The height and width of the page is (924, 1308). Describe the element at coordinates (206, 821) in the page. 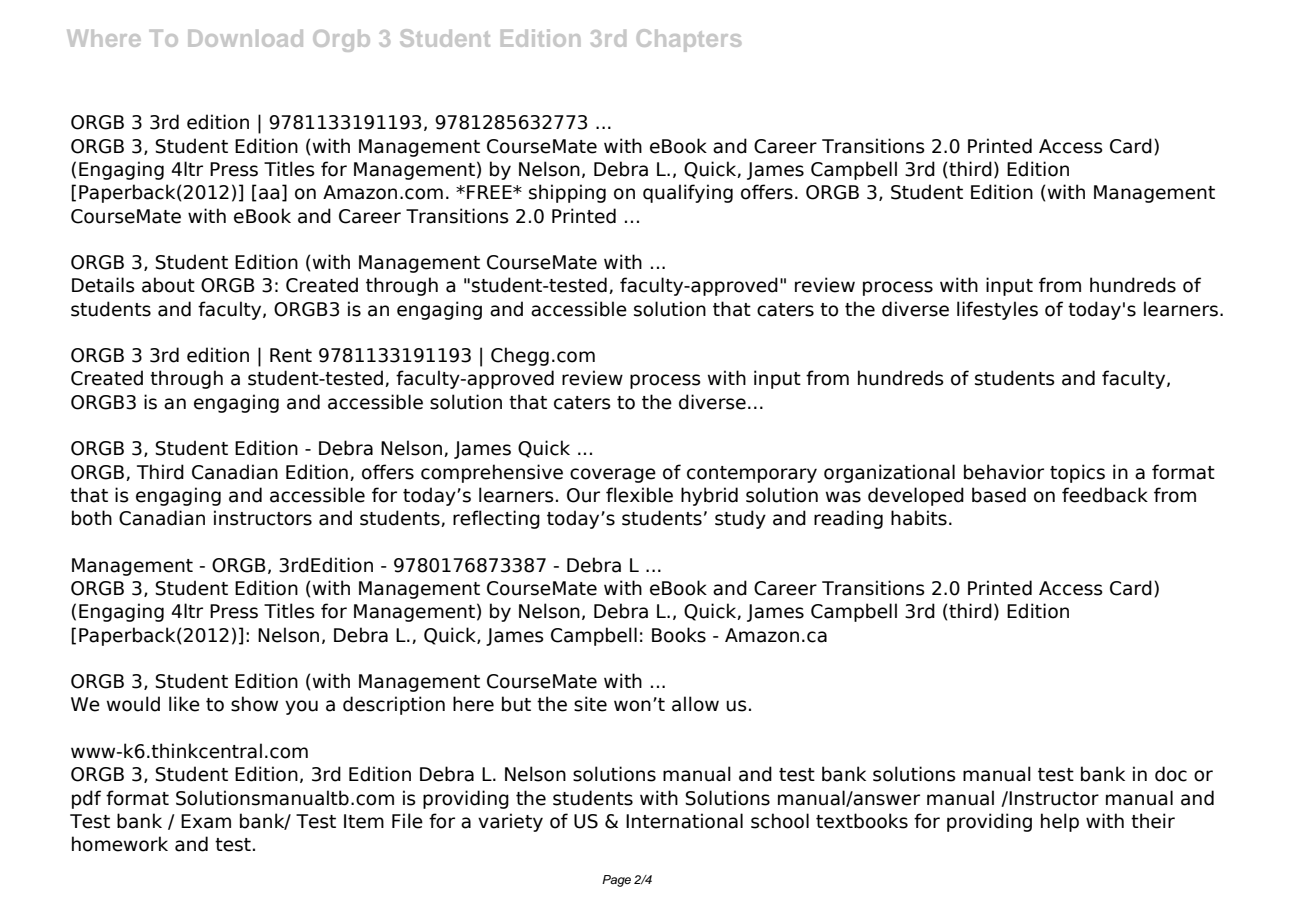

I see `Exam` at that location.
